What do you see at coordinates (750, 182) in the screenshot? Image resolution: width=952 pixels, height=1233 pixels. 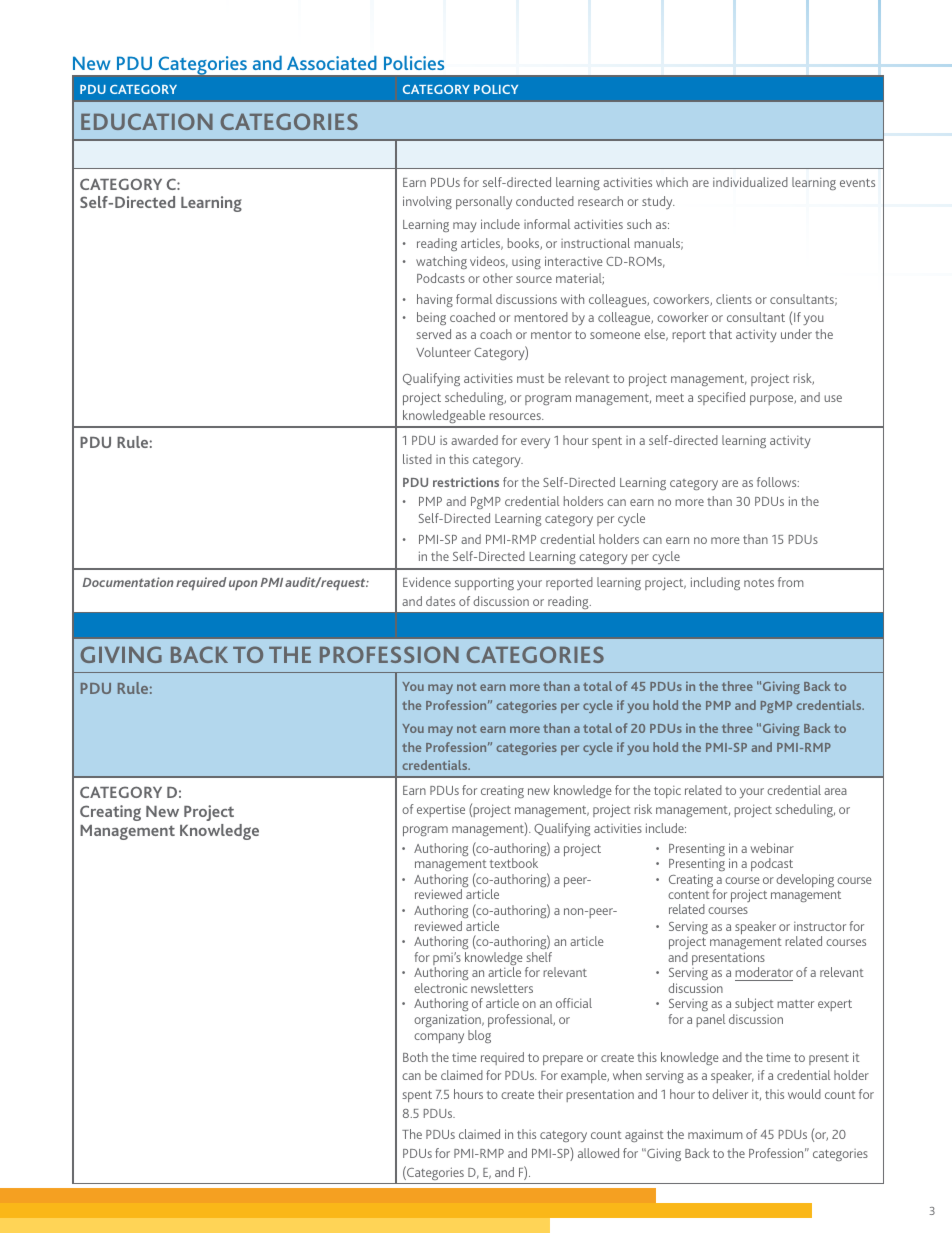 I see `individualized` at bounding box center [750, 182].
